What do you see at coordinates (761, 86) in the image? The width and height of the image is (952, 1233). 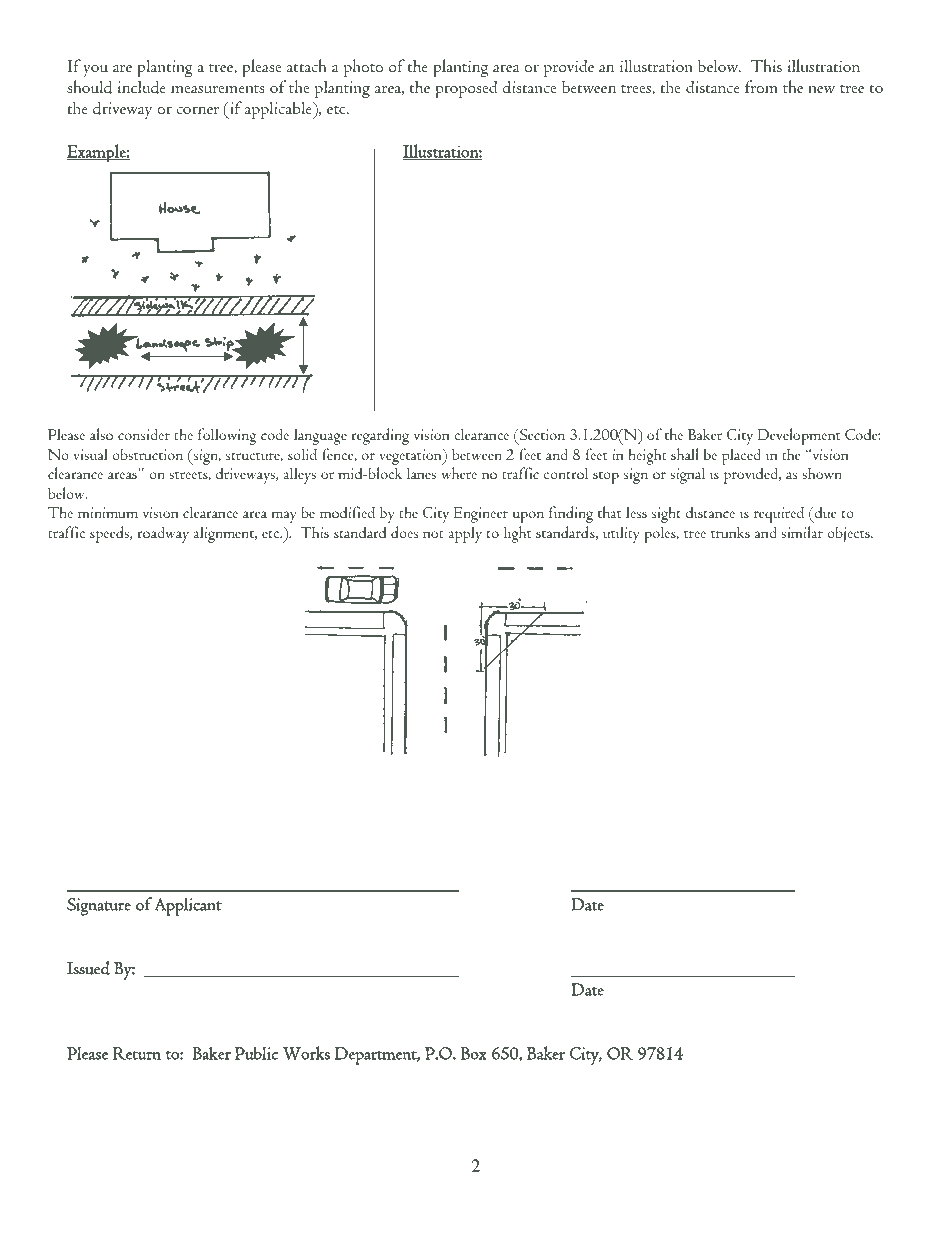 I see `from` at bounding box center [761, 86].
